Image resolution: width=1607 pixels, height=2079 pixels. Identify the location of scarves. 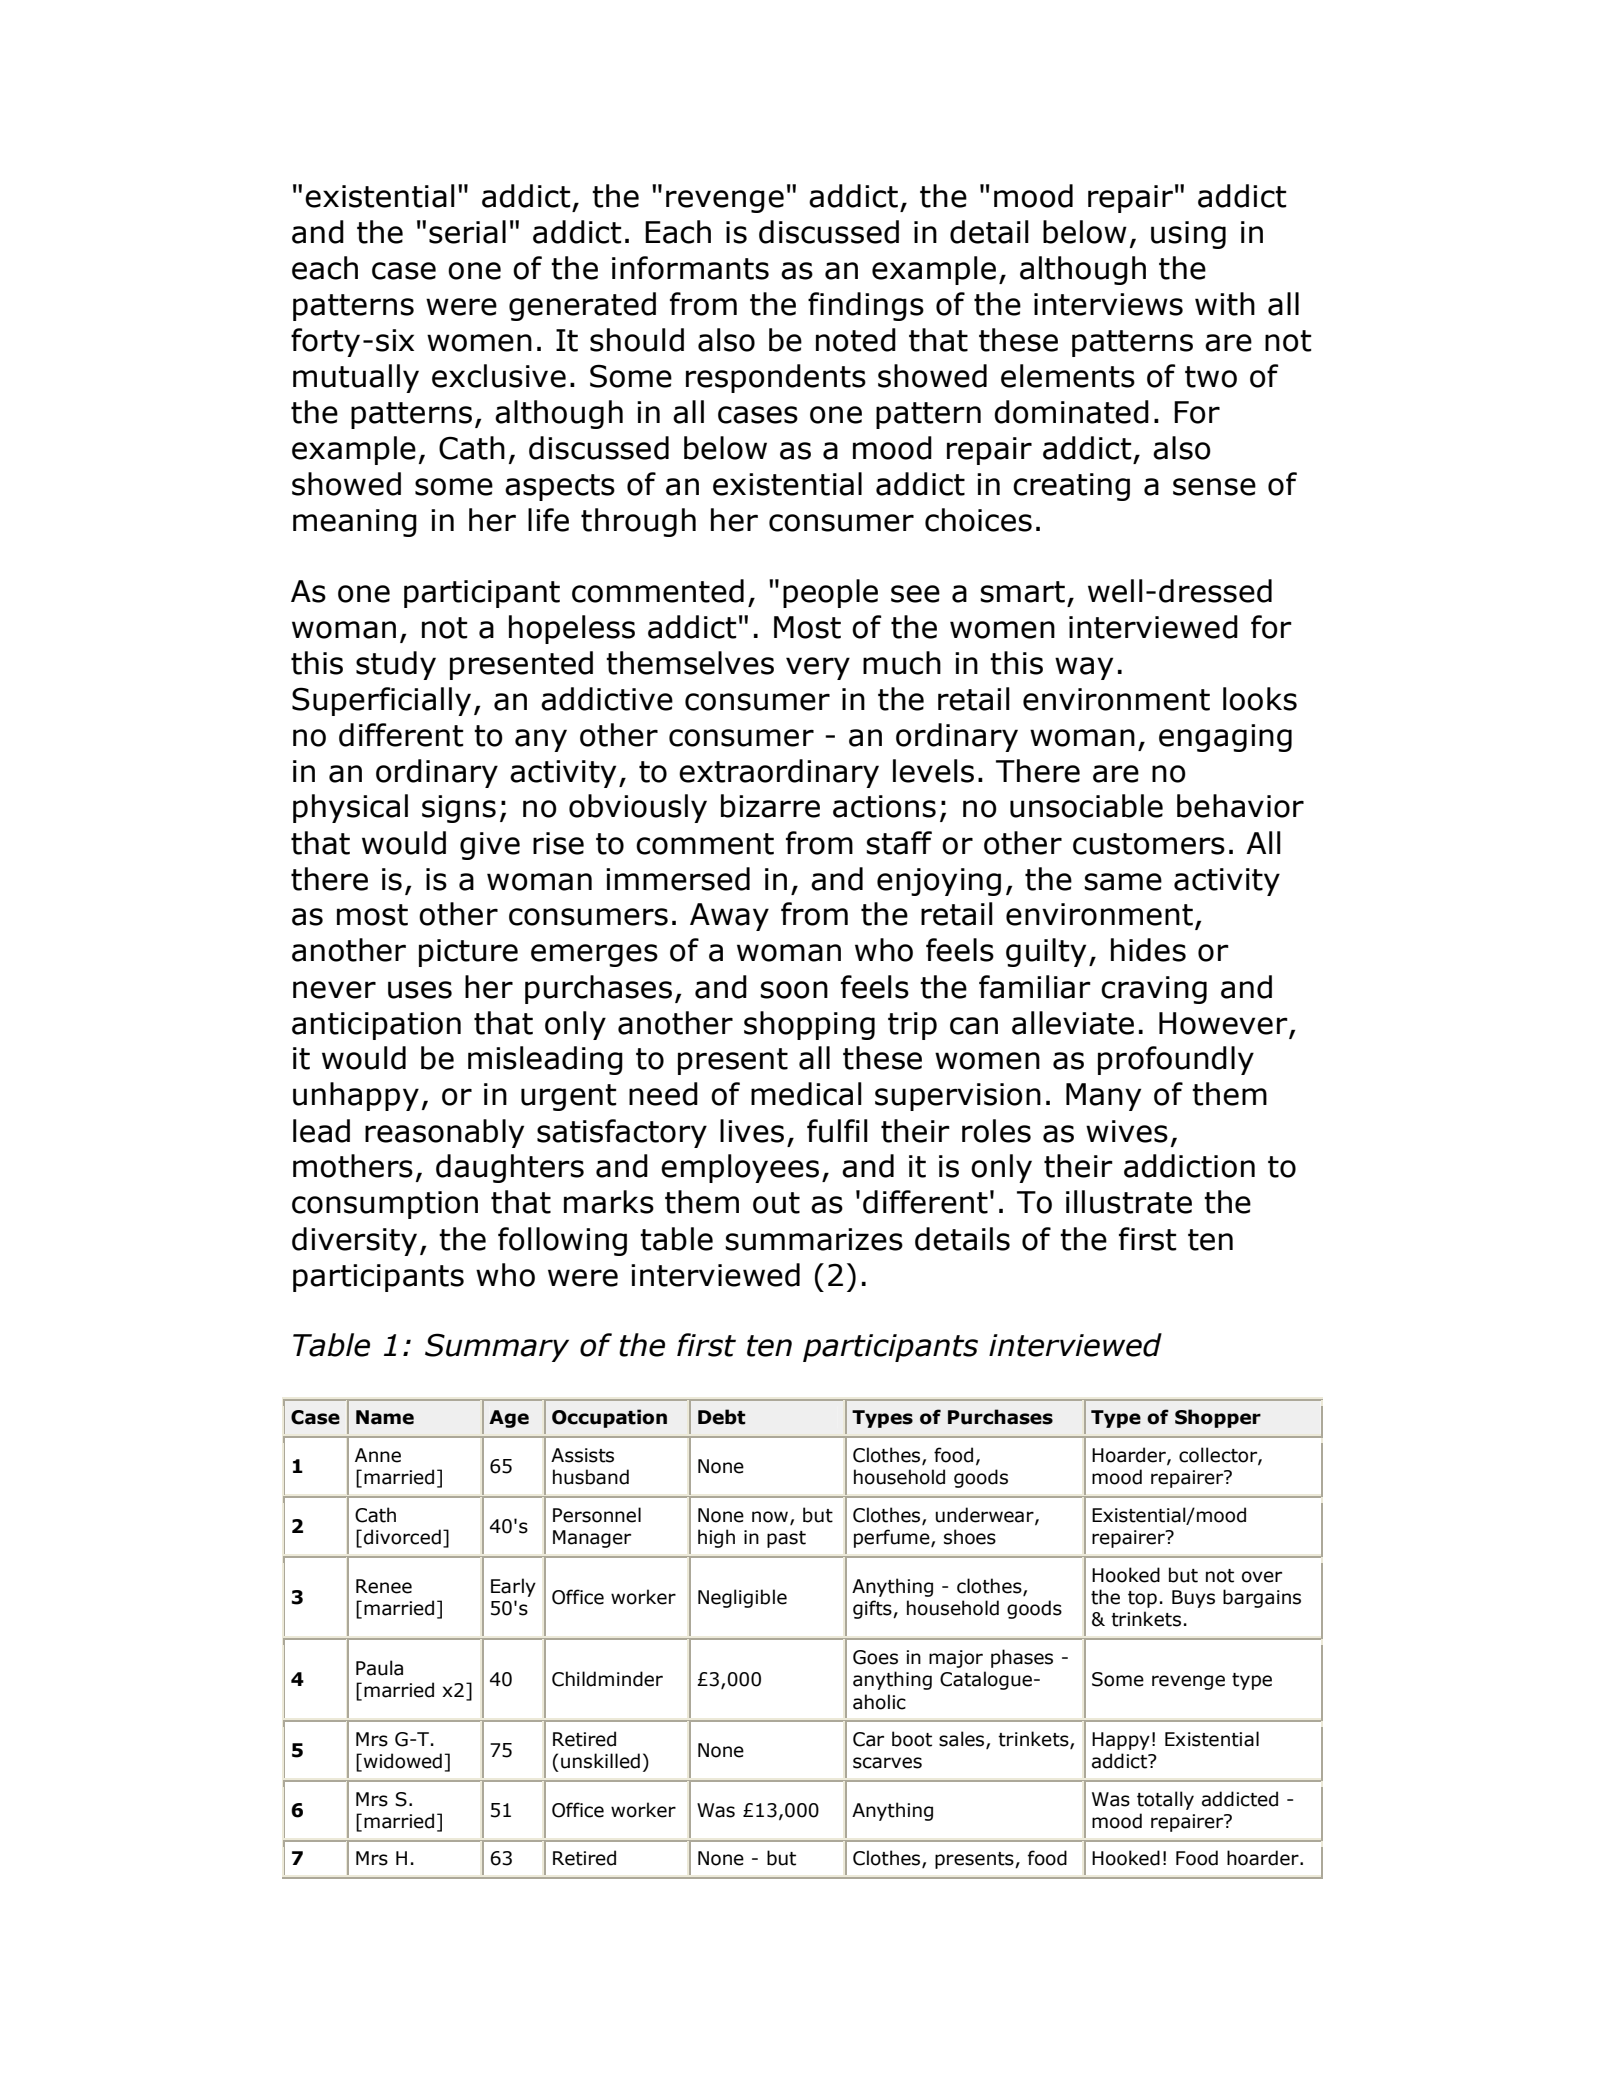
(887, 1763).
